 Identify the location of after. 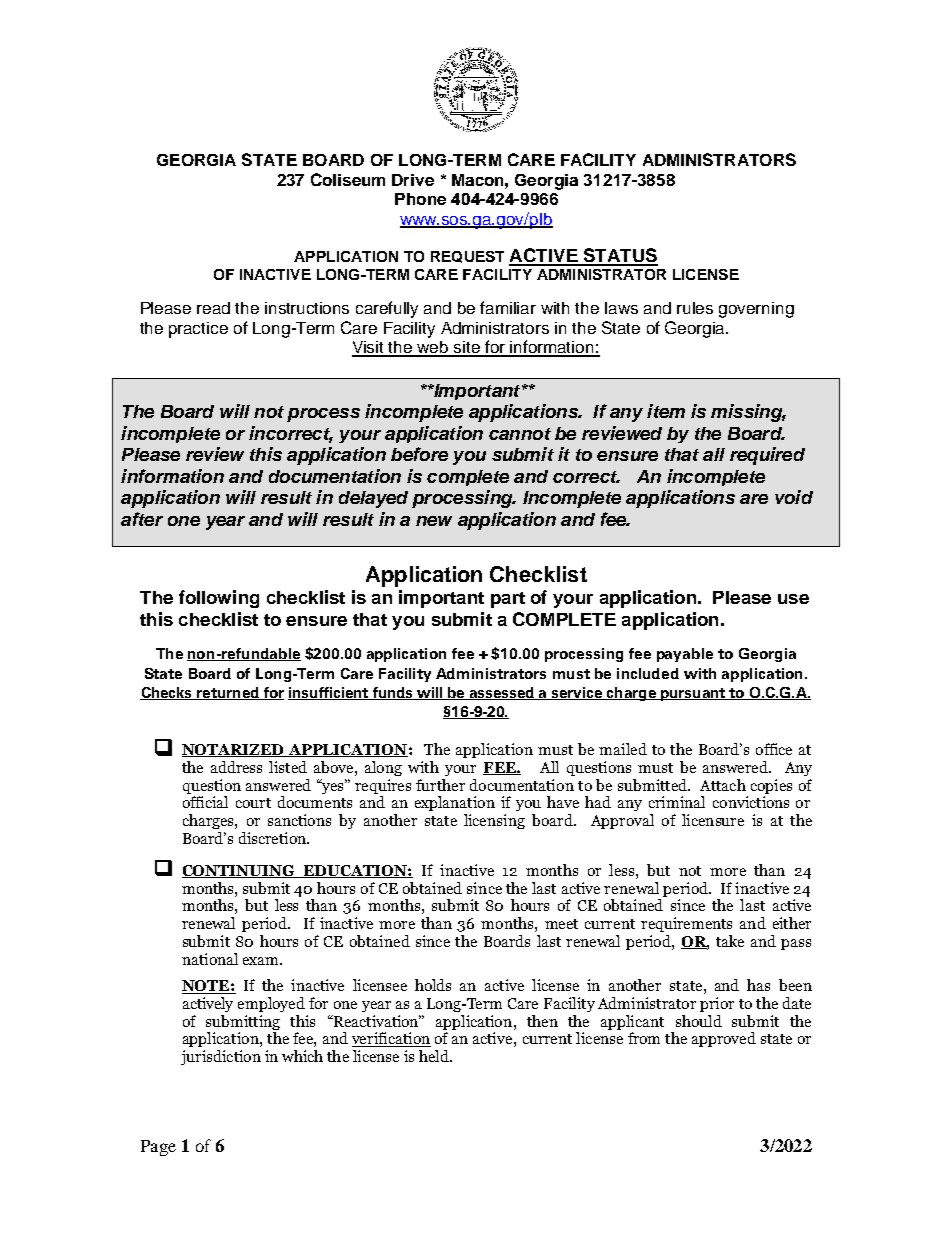
(142, 519).
